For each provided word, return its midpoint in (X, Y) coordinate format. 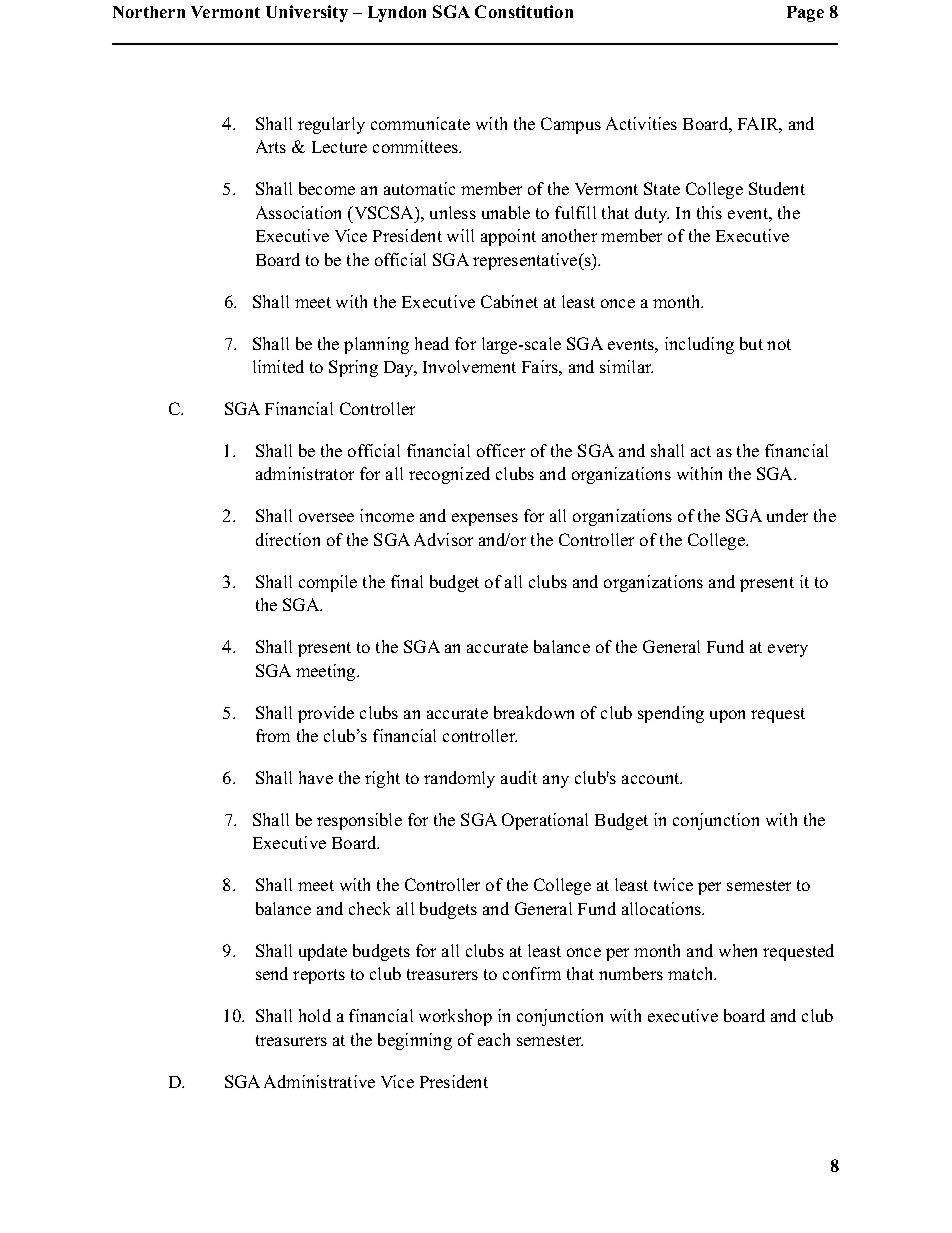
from (273, 735)
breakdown (534, 712)
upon (727, 716)
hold (315, 1015)
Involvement (469, 366)
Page (805, 14)
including (699, 345)
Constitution (524, 11)
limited (278, 366)
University (307, 13)
